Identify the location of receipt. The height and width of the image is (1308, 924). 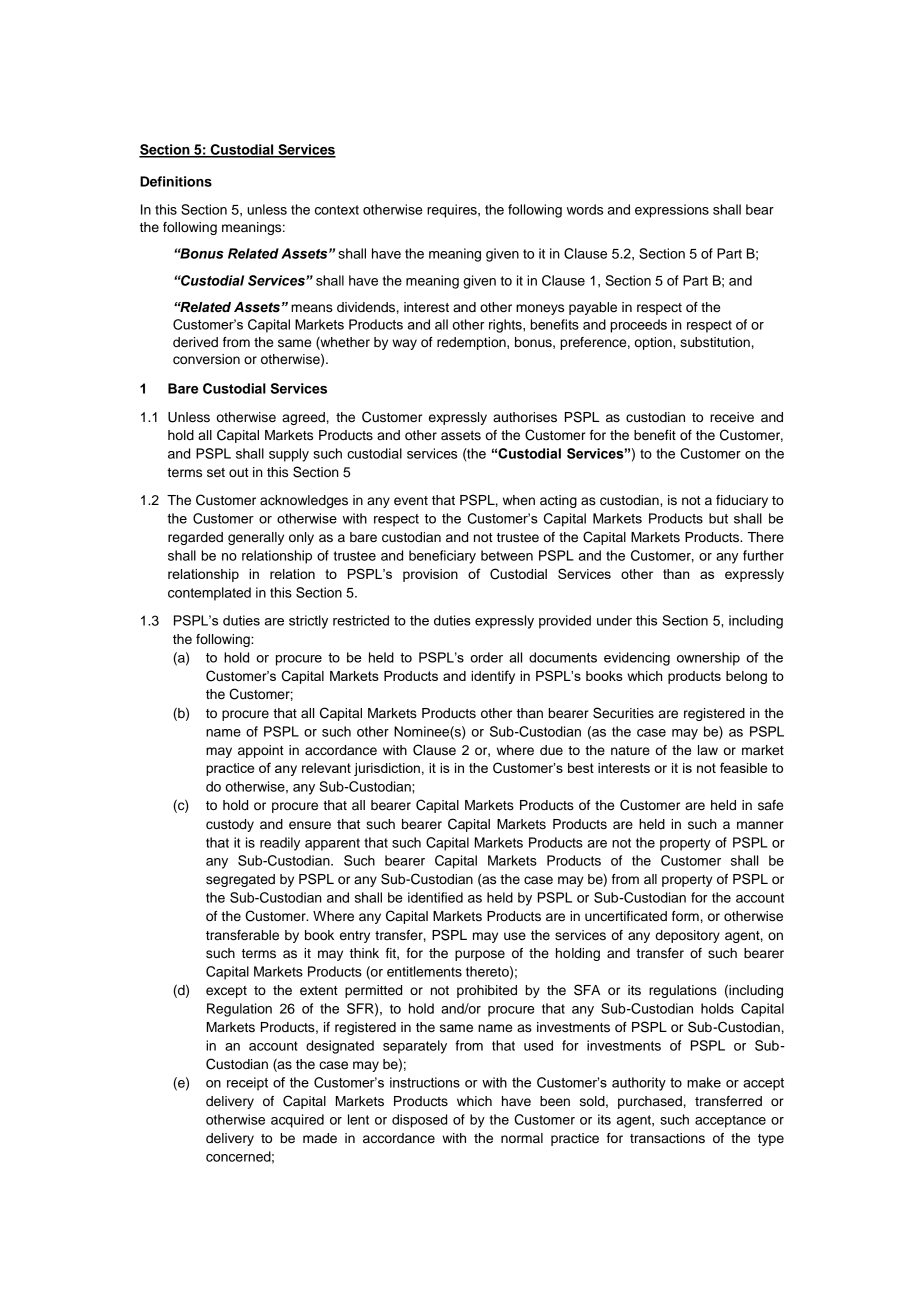
(247, 1084).
